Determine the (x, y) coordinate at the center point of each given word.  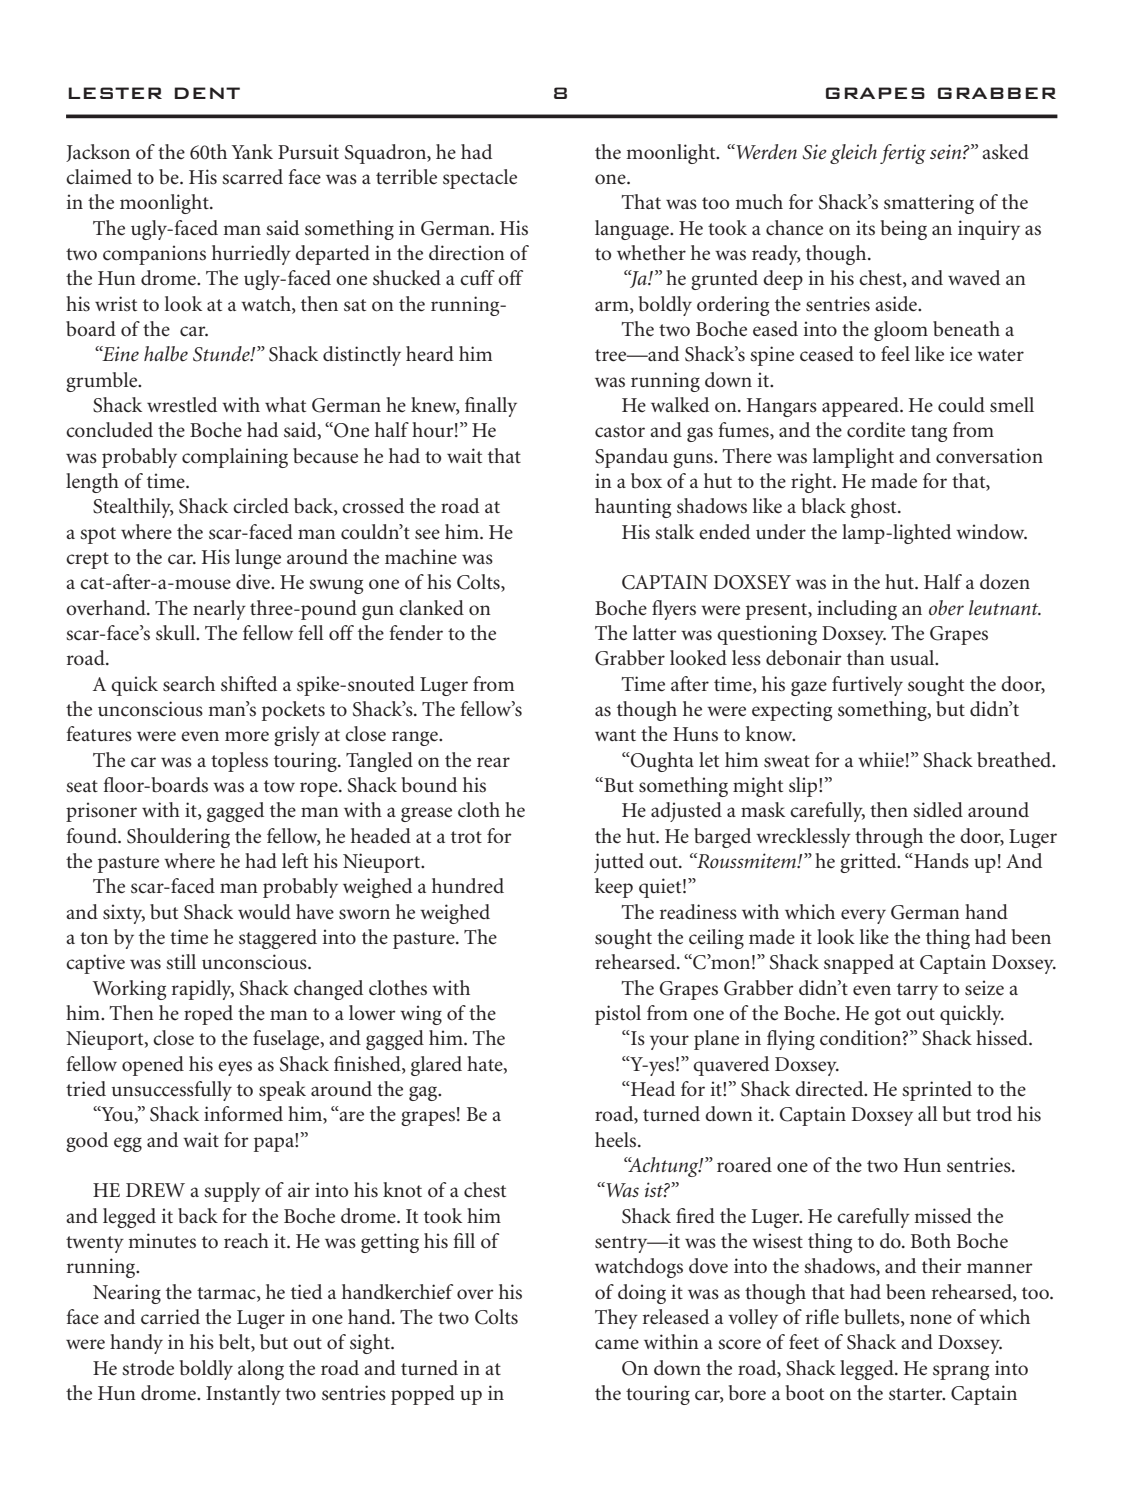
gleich (853, 154)
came (617, 1344)
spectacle (480, 179)
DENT (207, 93)
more (247, 736)
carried (170, 1317)
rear (493, 762)
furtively (867, 686)
